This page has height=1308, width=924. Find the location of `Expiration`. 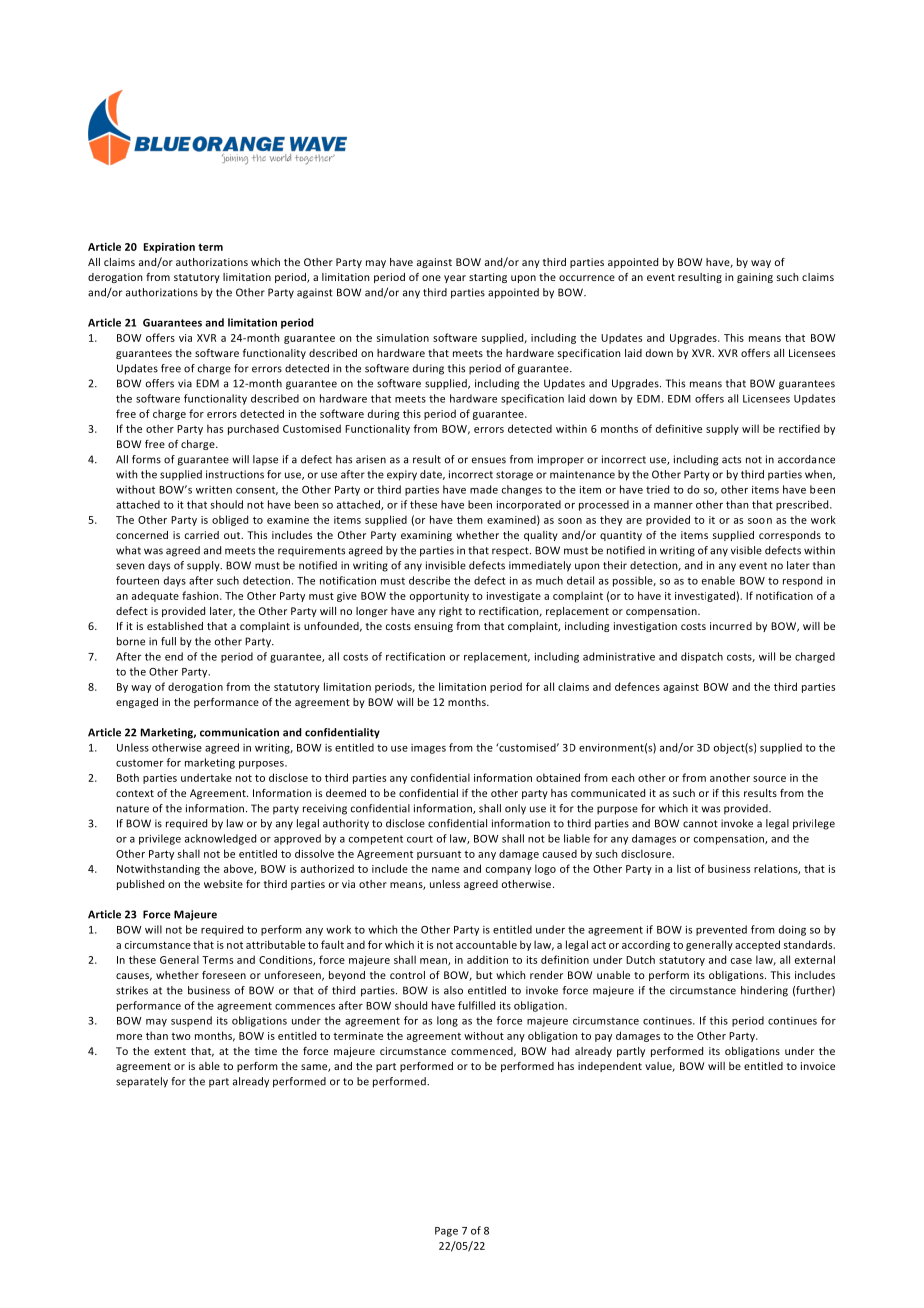

Expiration is located at coordinates (169, 248).
